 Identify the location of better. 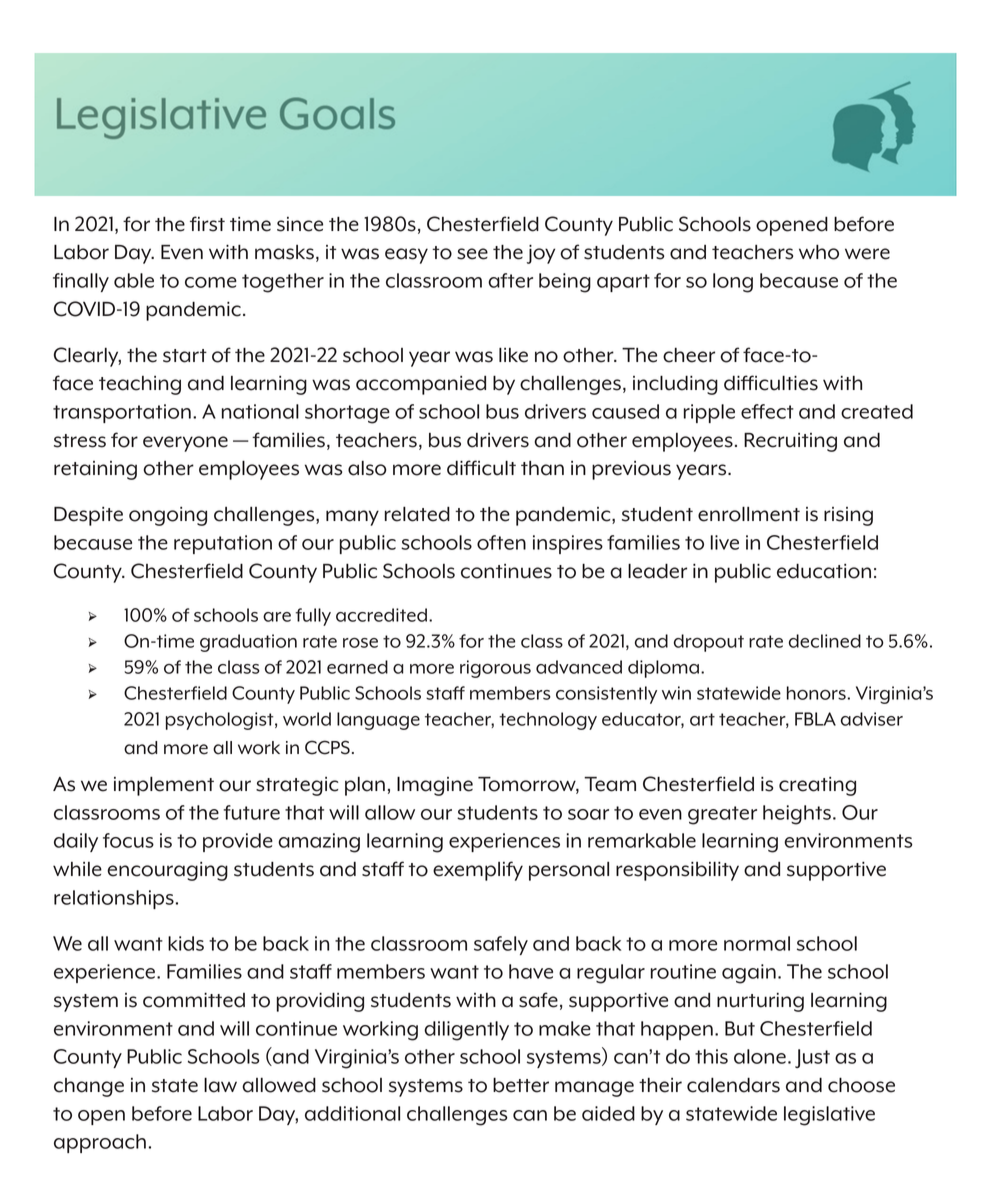
(521, 1085).
